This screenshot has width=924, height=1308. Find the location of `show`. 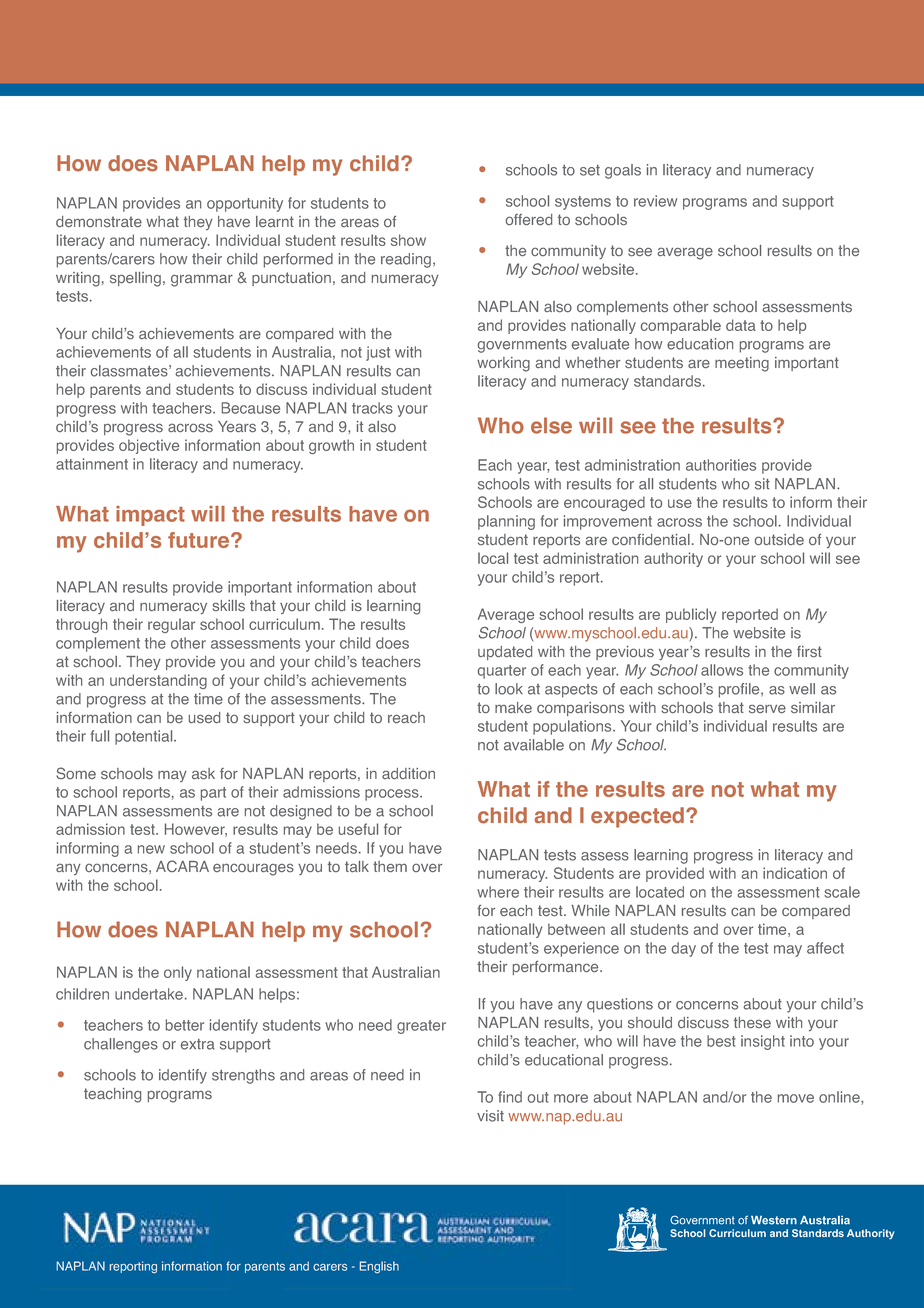

show is located at coordinates (408, 240).
